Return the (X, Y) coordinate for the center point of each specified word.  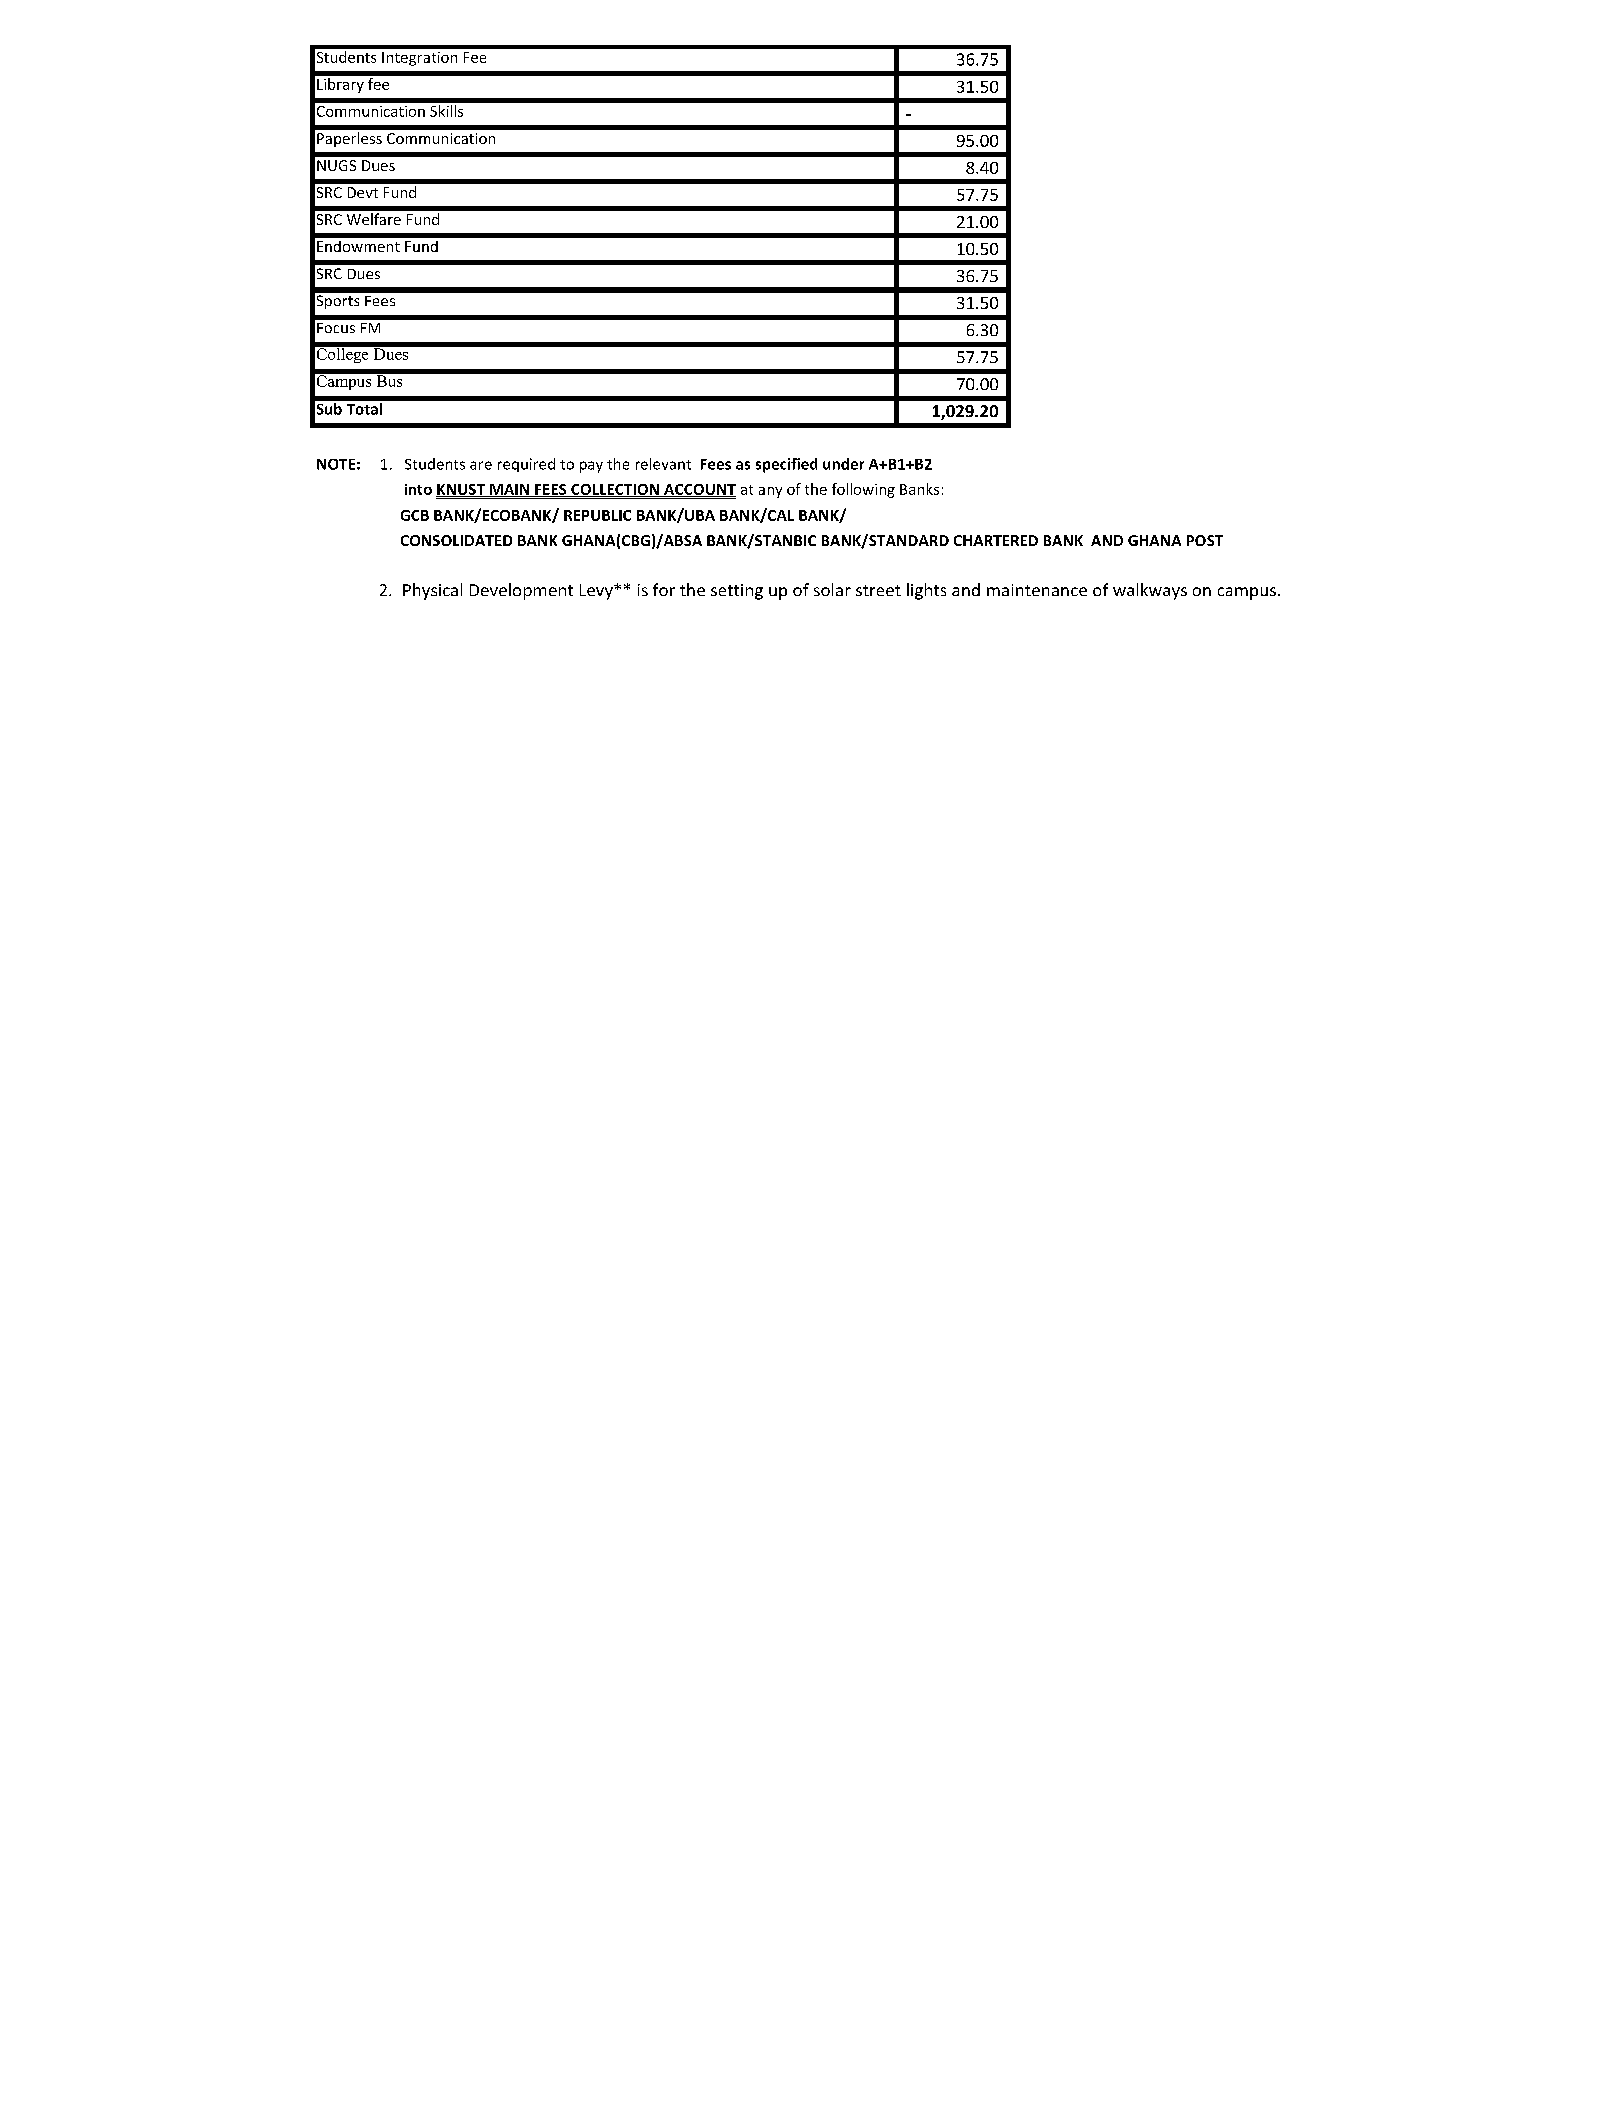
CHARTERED (996, 540)
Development (521, 591)
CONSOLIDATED (456, 540)
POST (1205, 540)
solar (832, 589)
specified (786, 465)
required (526, 465)
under (843, 464)
